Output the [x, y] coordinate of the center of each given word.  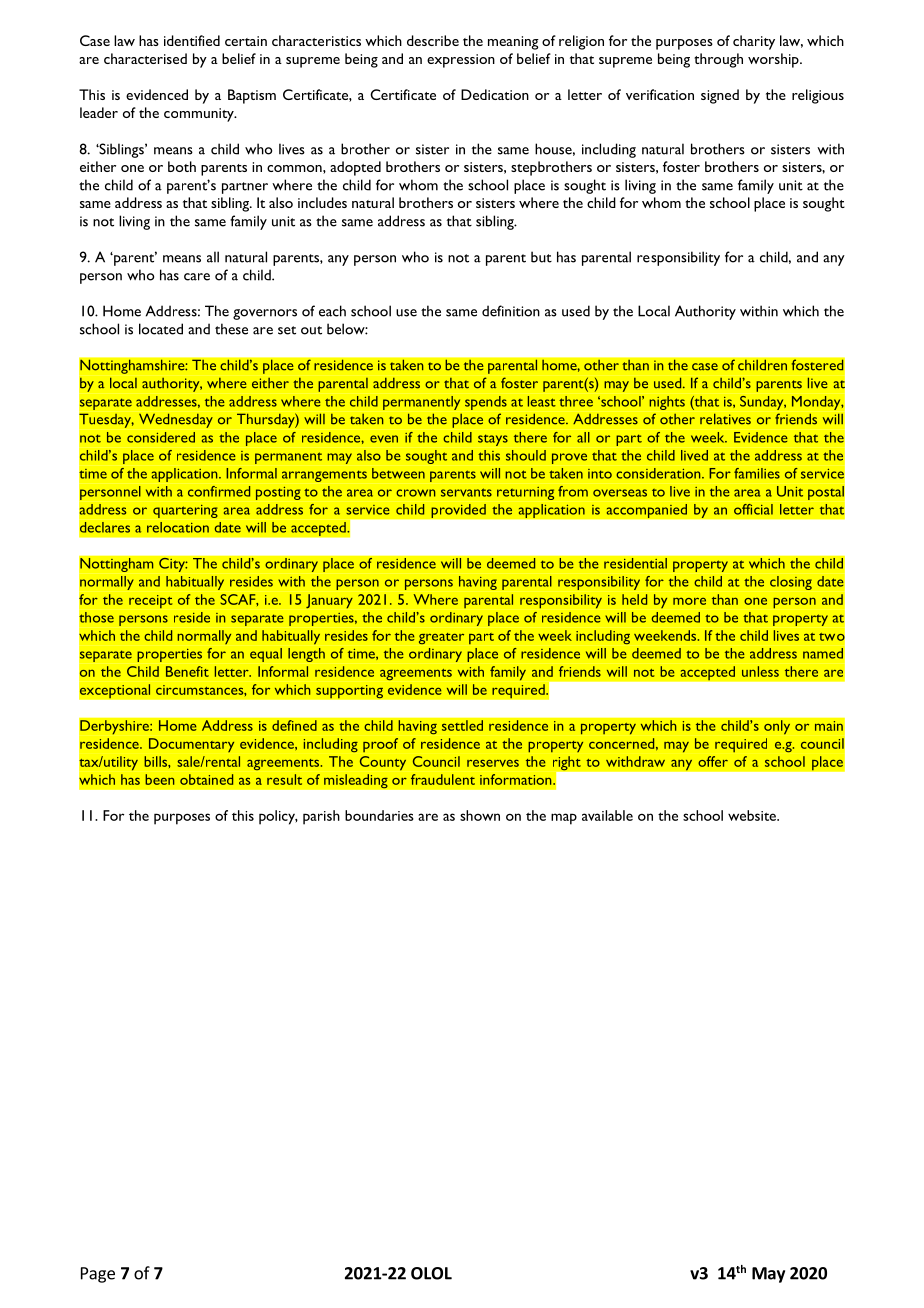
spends [486, 403]
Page [98, 1275]
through [718, 60]
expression [461, 61]
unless [760, 671]
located [161, 329]
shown [480, 815]
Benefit [187, 671]
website [753, 815]
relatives [725, 419]
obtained [206, 779]
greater [441, 638]
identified [192, 40]
